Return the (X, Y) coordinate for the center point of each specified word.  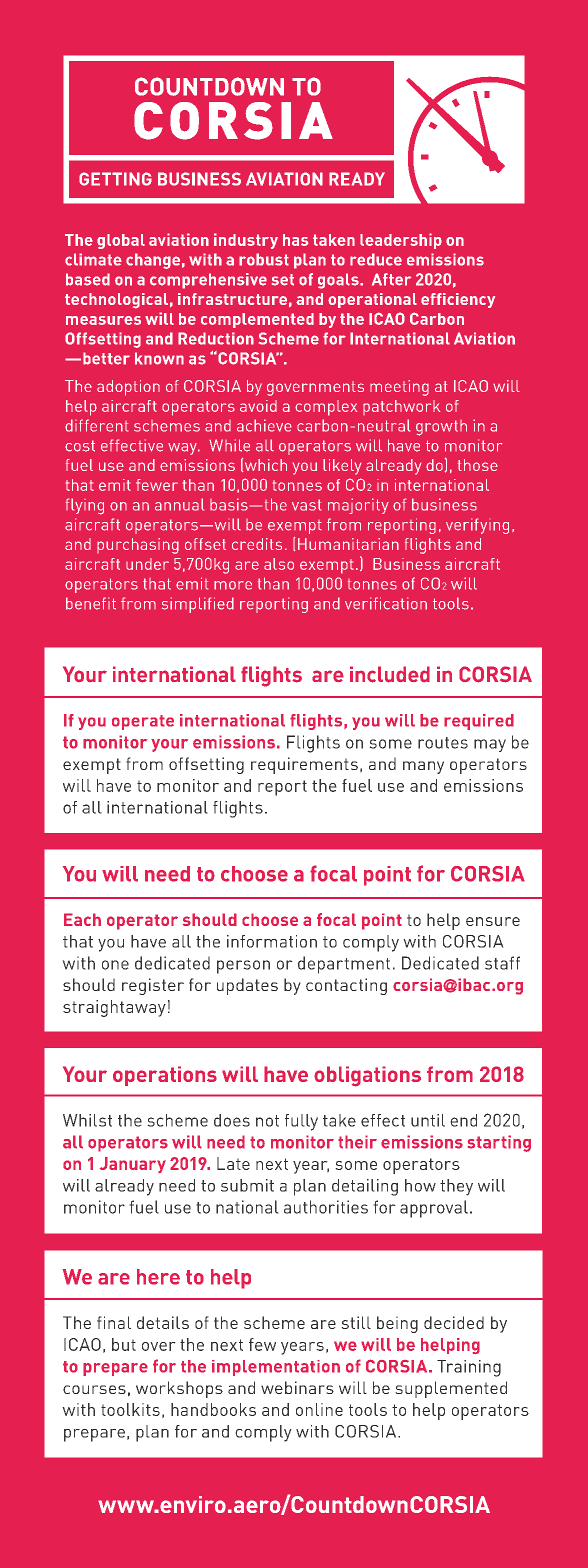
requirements (304, 765)
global (121, 241)
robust (264, 259)
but (124, 1344)
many (423, 767)
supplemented (451, 1389)
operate (143, 722)
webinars (297, 1387)
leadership (401, 241)
